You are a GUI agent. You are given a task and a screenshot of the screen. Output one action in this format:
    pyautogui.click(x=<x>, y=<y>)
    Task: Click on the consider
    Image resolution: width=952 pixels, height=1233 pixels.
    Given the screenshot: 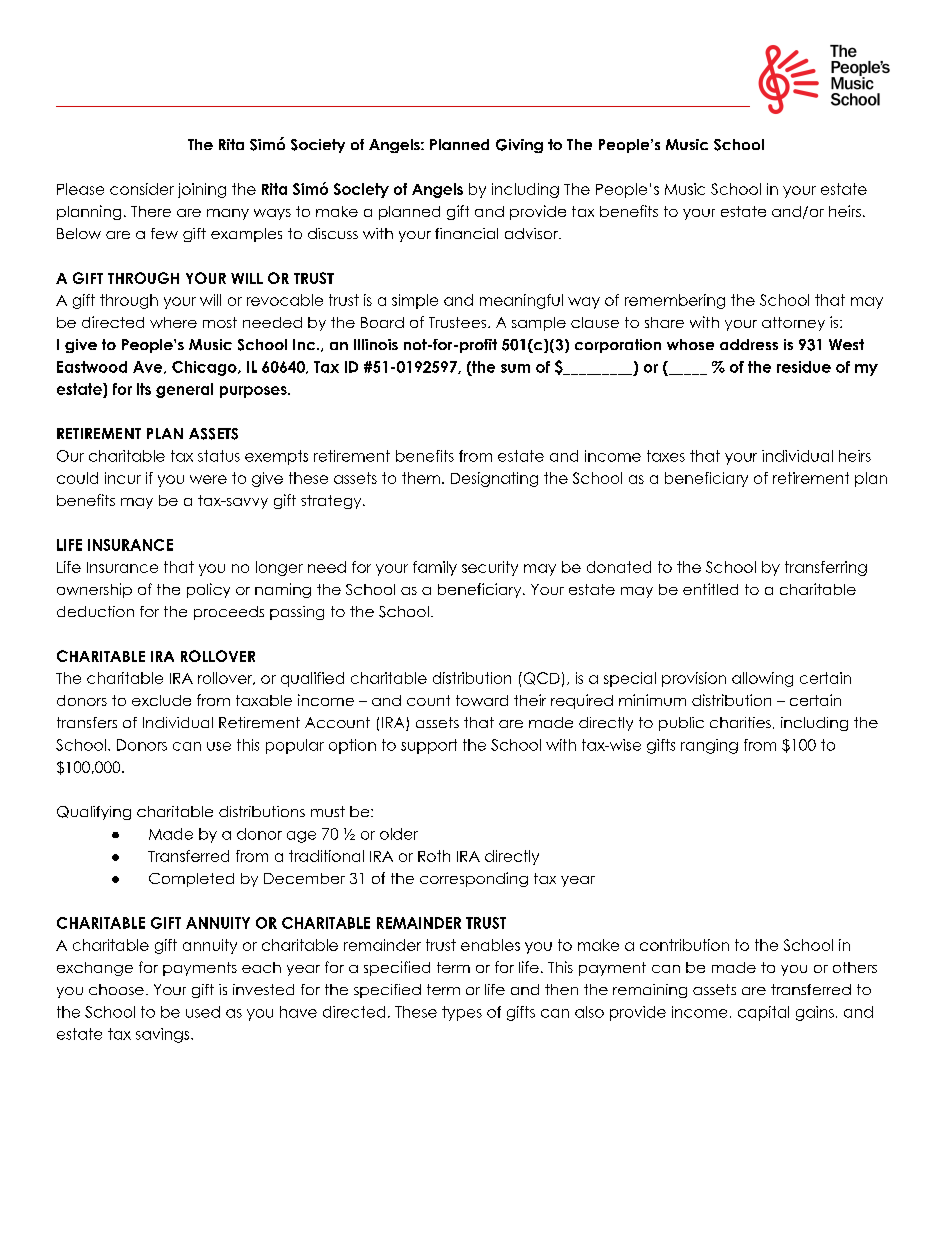 What is the action you would take?
    pyautogui.click(x=142, y=189)
